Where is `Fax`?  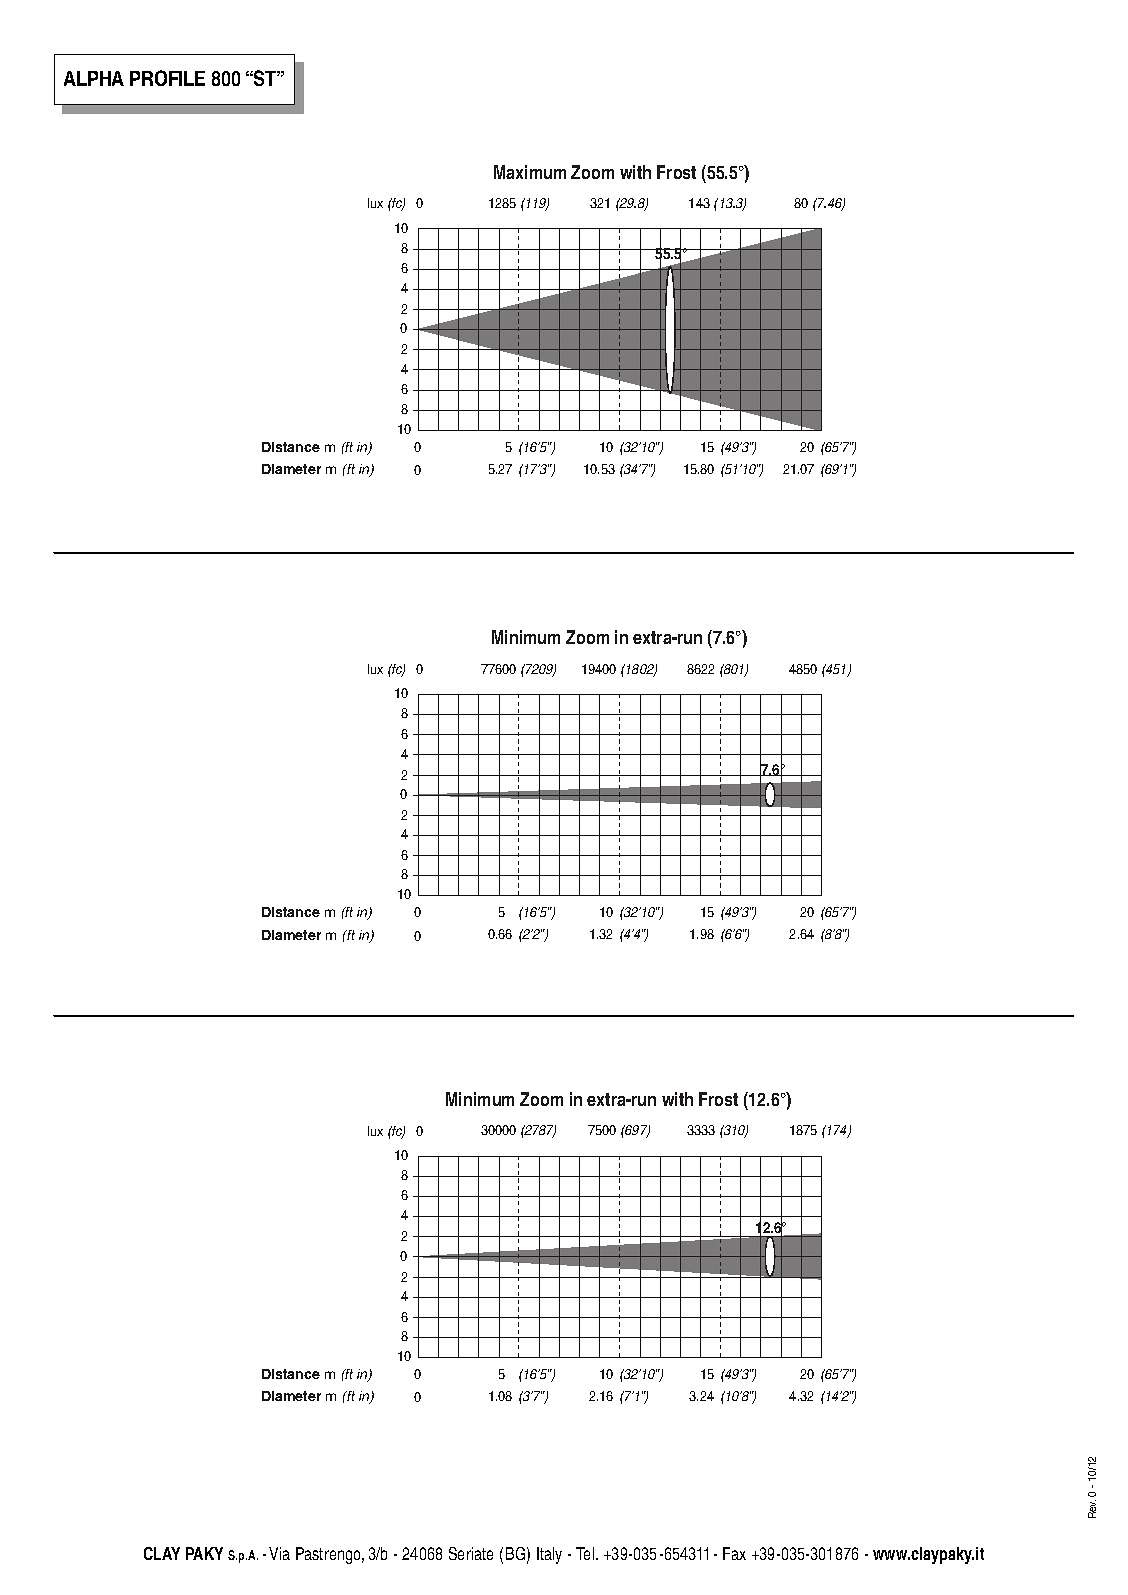 Fax is located at coordinates (734, 1553).
